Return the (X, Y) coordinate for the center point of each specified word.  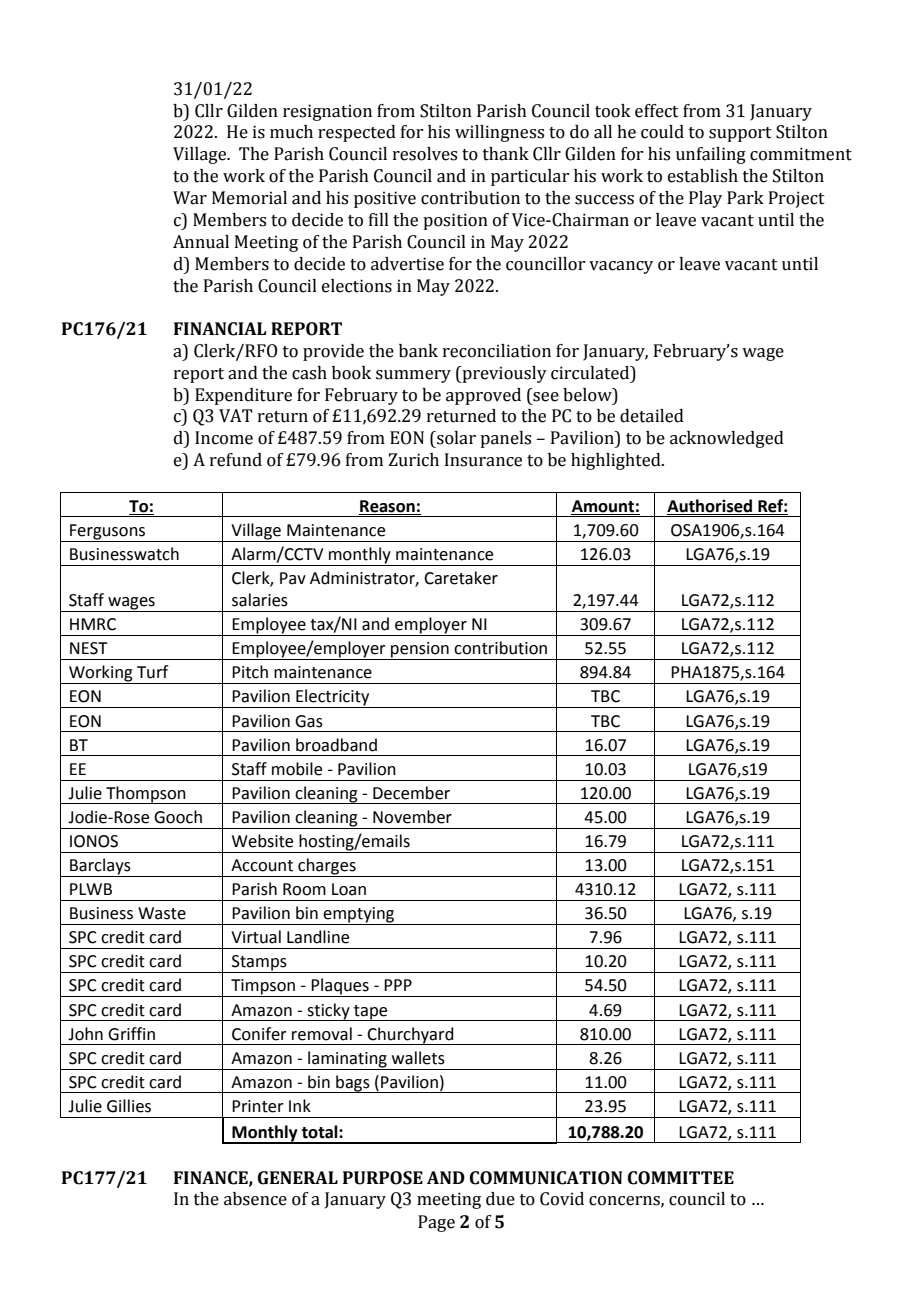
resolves (425, 154)
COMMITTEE (681, 1178)
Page (436, 1223)
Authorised (709, 506)
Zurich (413, 460)
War (190, 198)
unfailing (711, 155)
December (411, 793)
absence (255, 1199)
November (412, 817)
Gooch (178, 817)
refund (236, 460)
